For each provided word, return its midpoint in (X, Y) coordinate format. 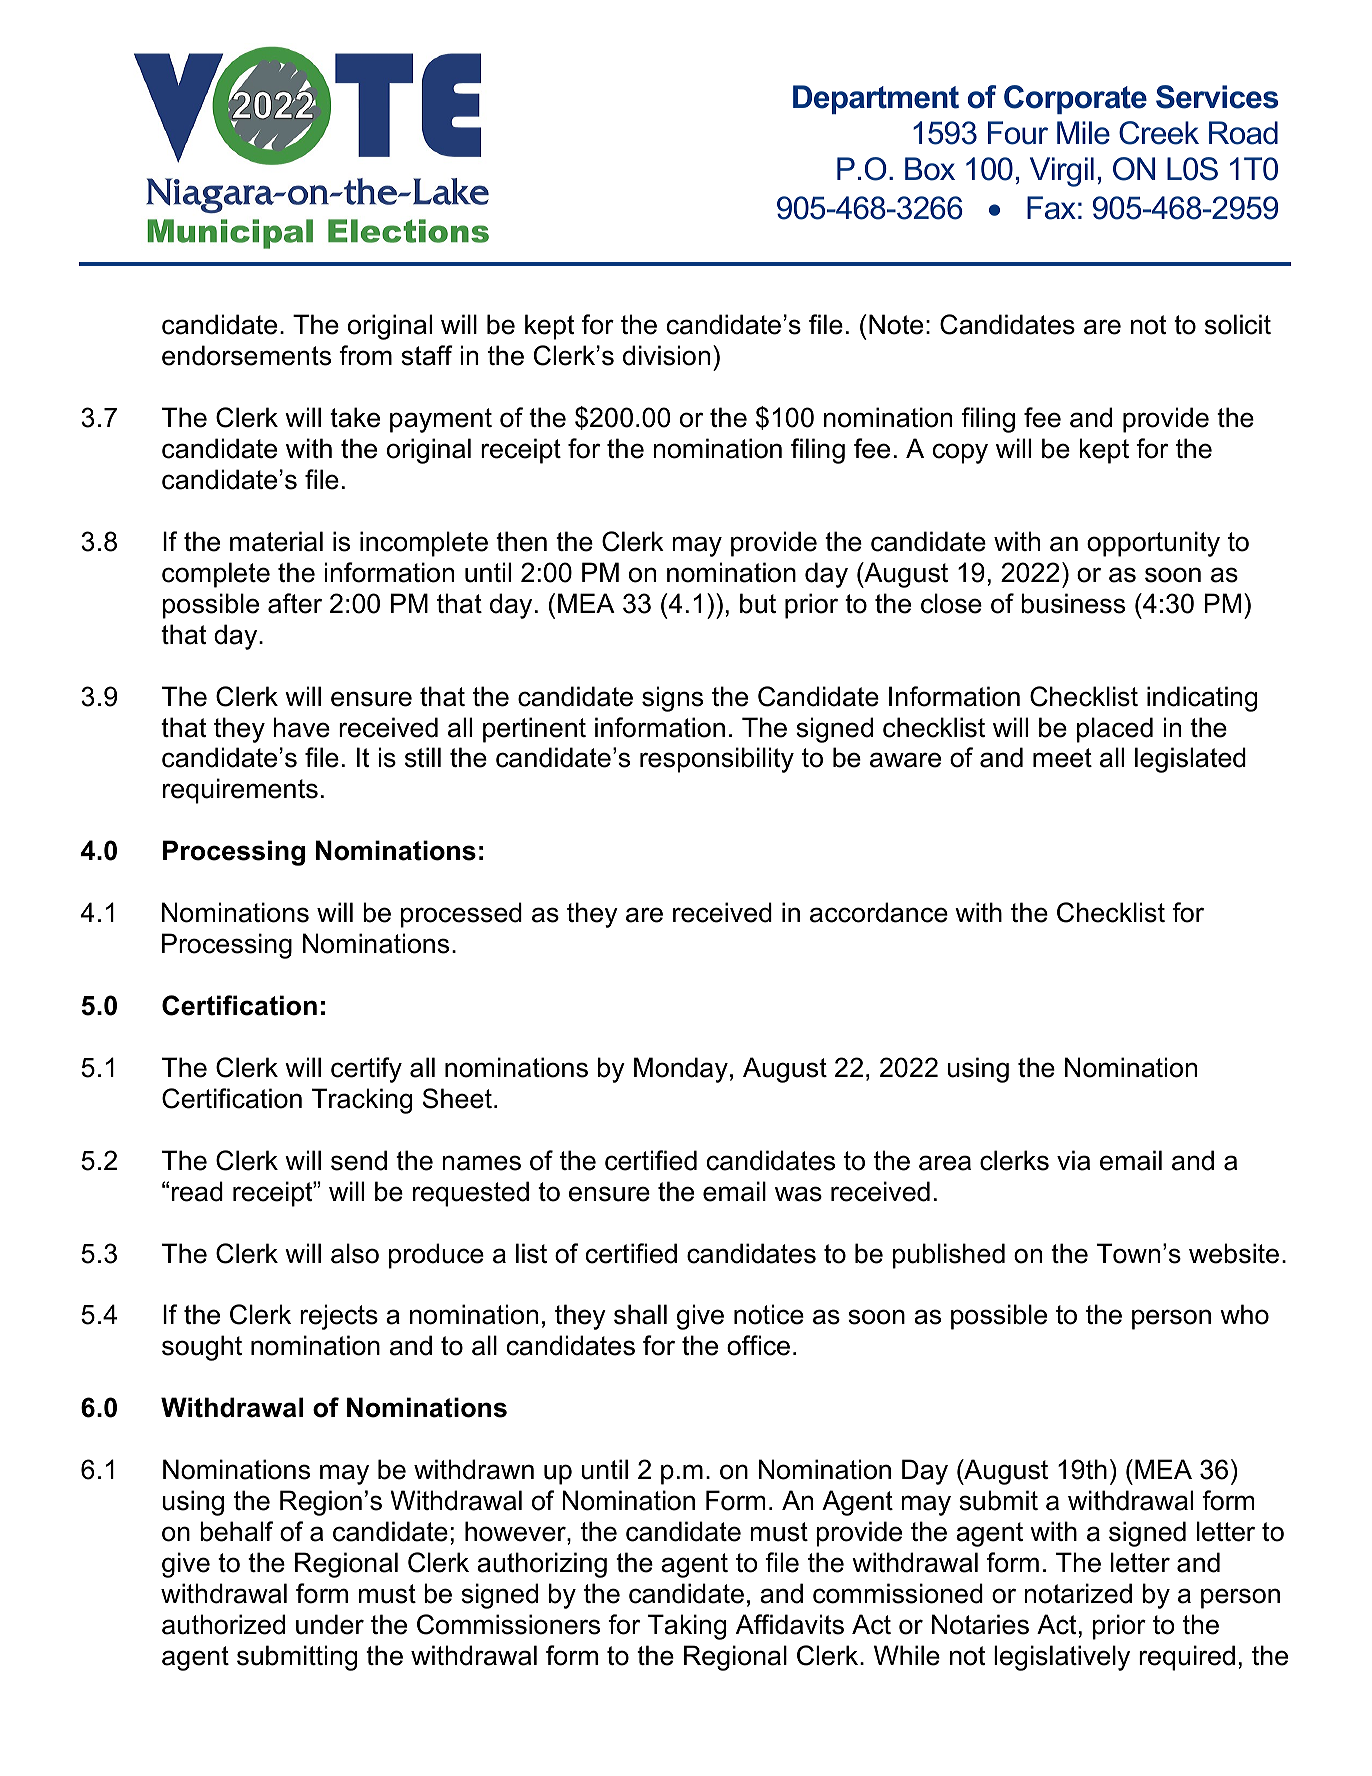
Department (876, 99)
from (365, 355)
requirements (240, 791)
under (330, 1624)
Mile (1083, 133)
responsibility (717, 760)
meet (1062, 758)
